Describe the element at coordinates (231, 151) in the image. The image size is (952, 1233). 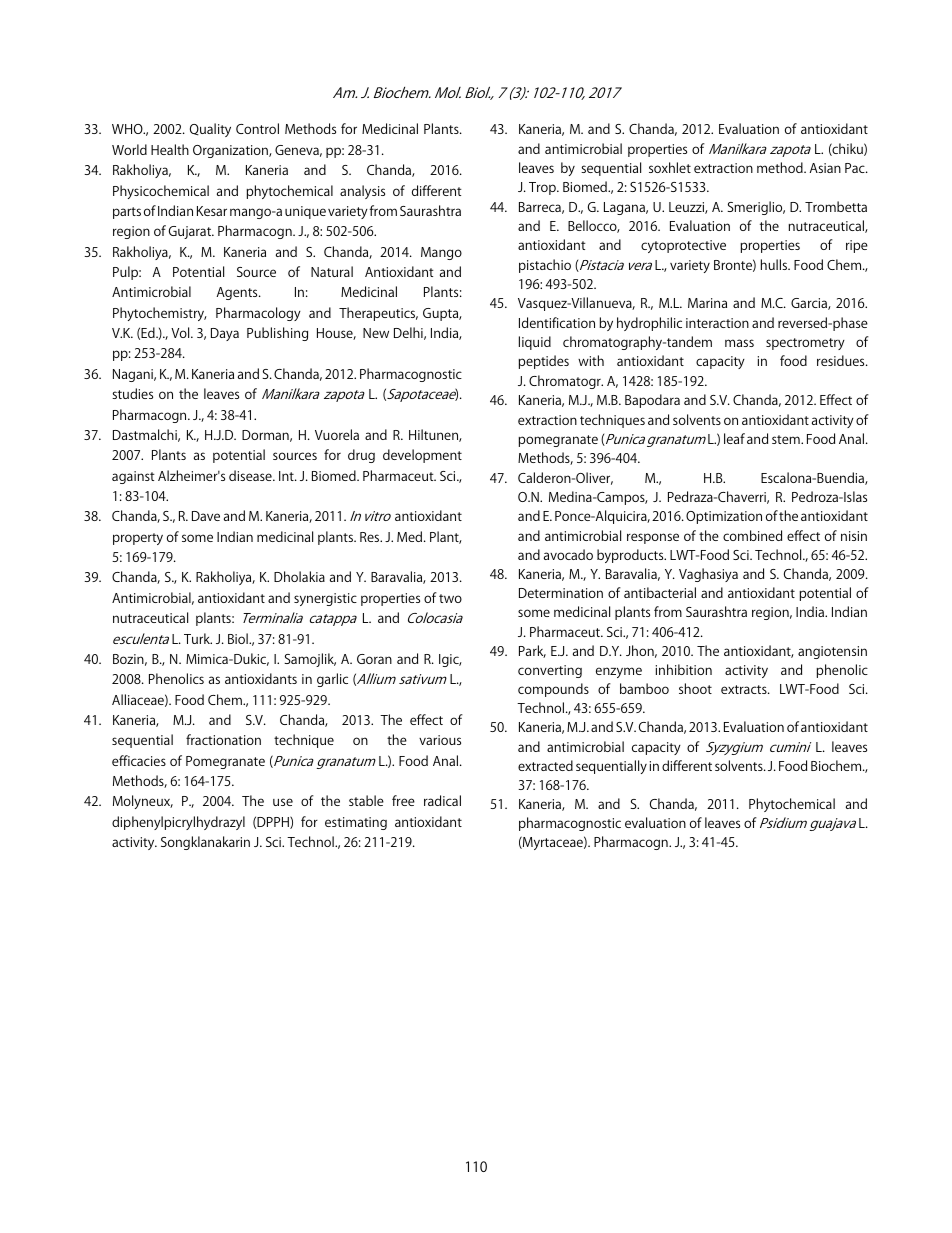
I see `Organization` at that location.
